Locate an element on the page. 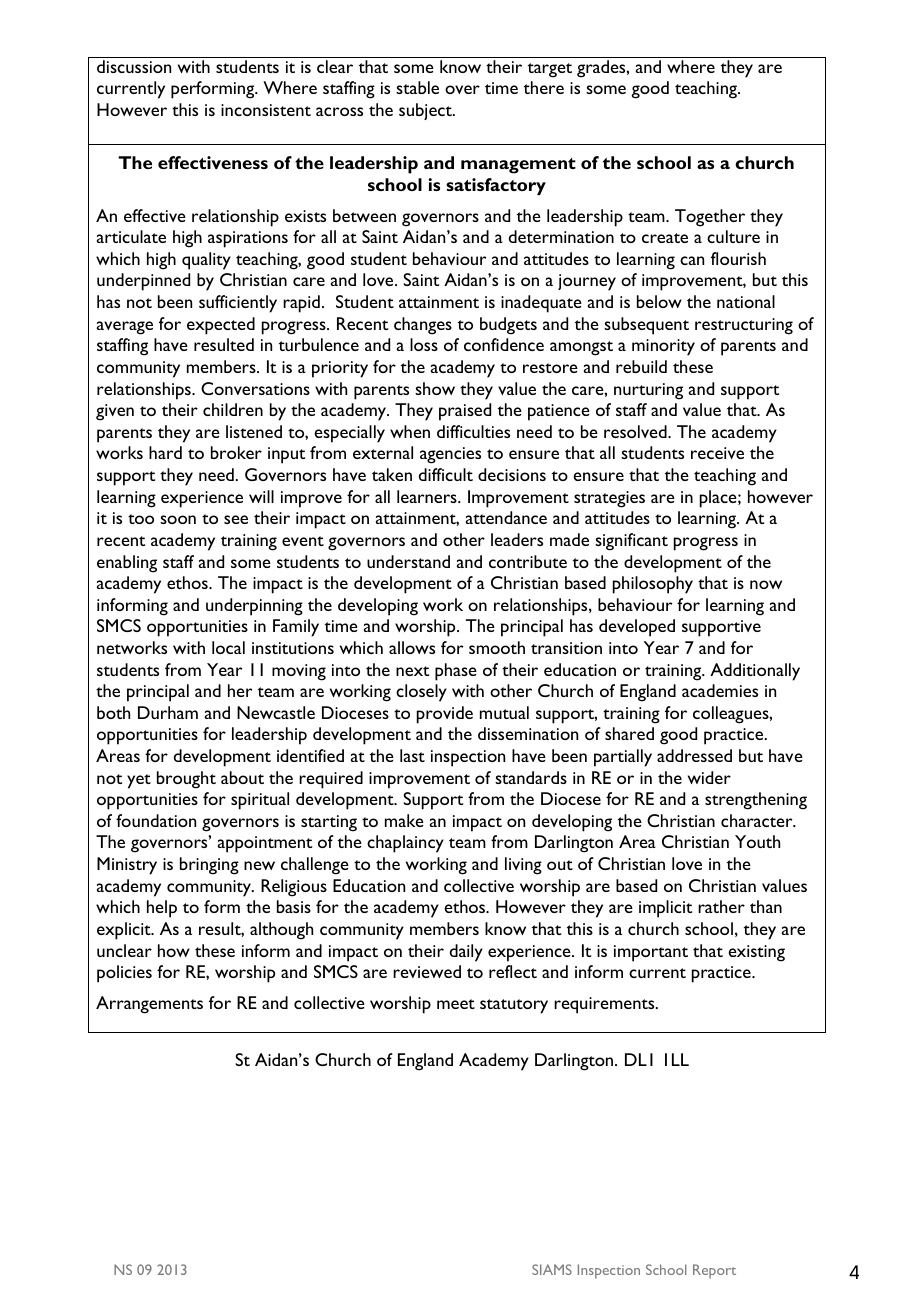 The width and height of the page is (924, 1307). discussion is located at coordinates (134, 66).
